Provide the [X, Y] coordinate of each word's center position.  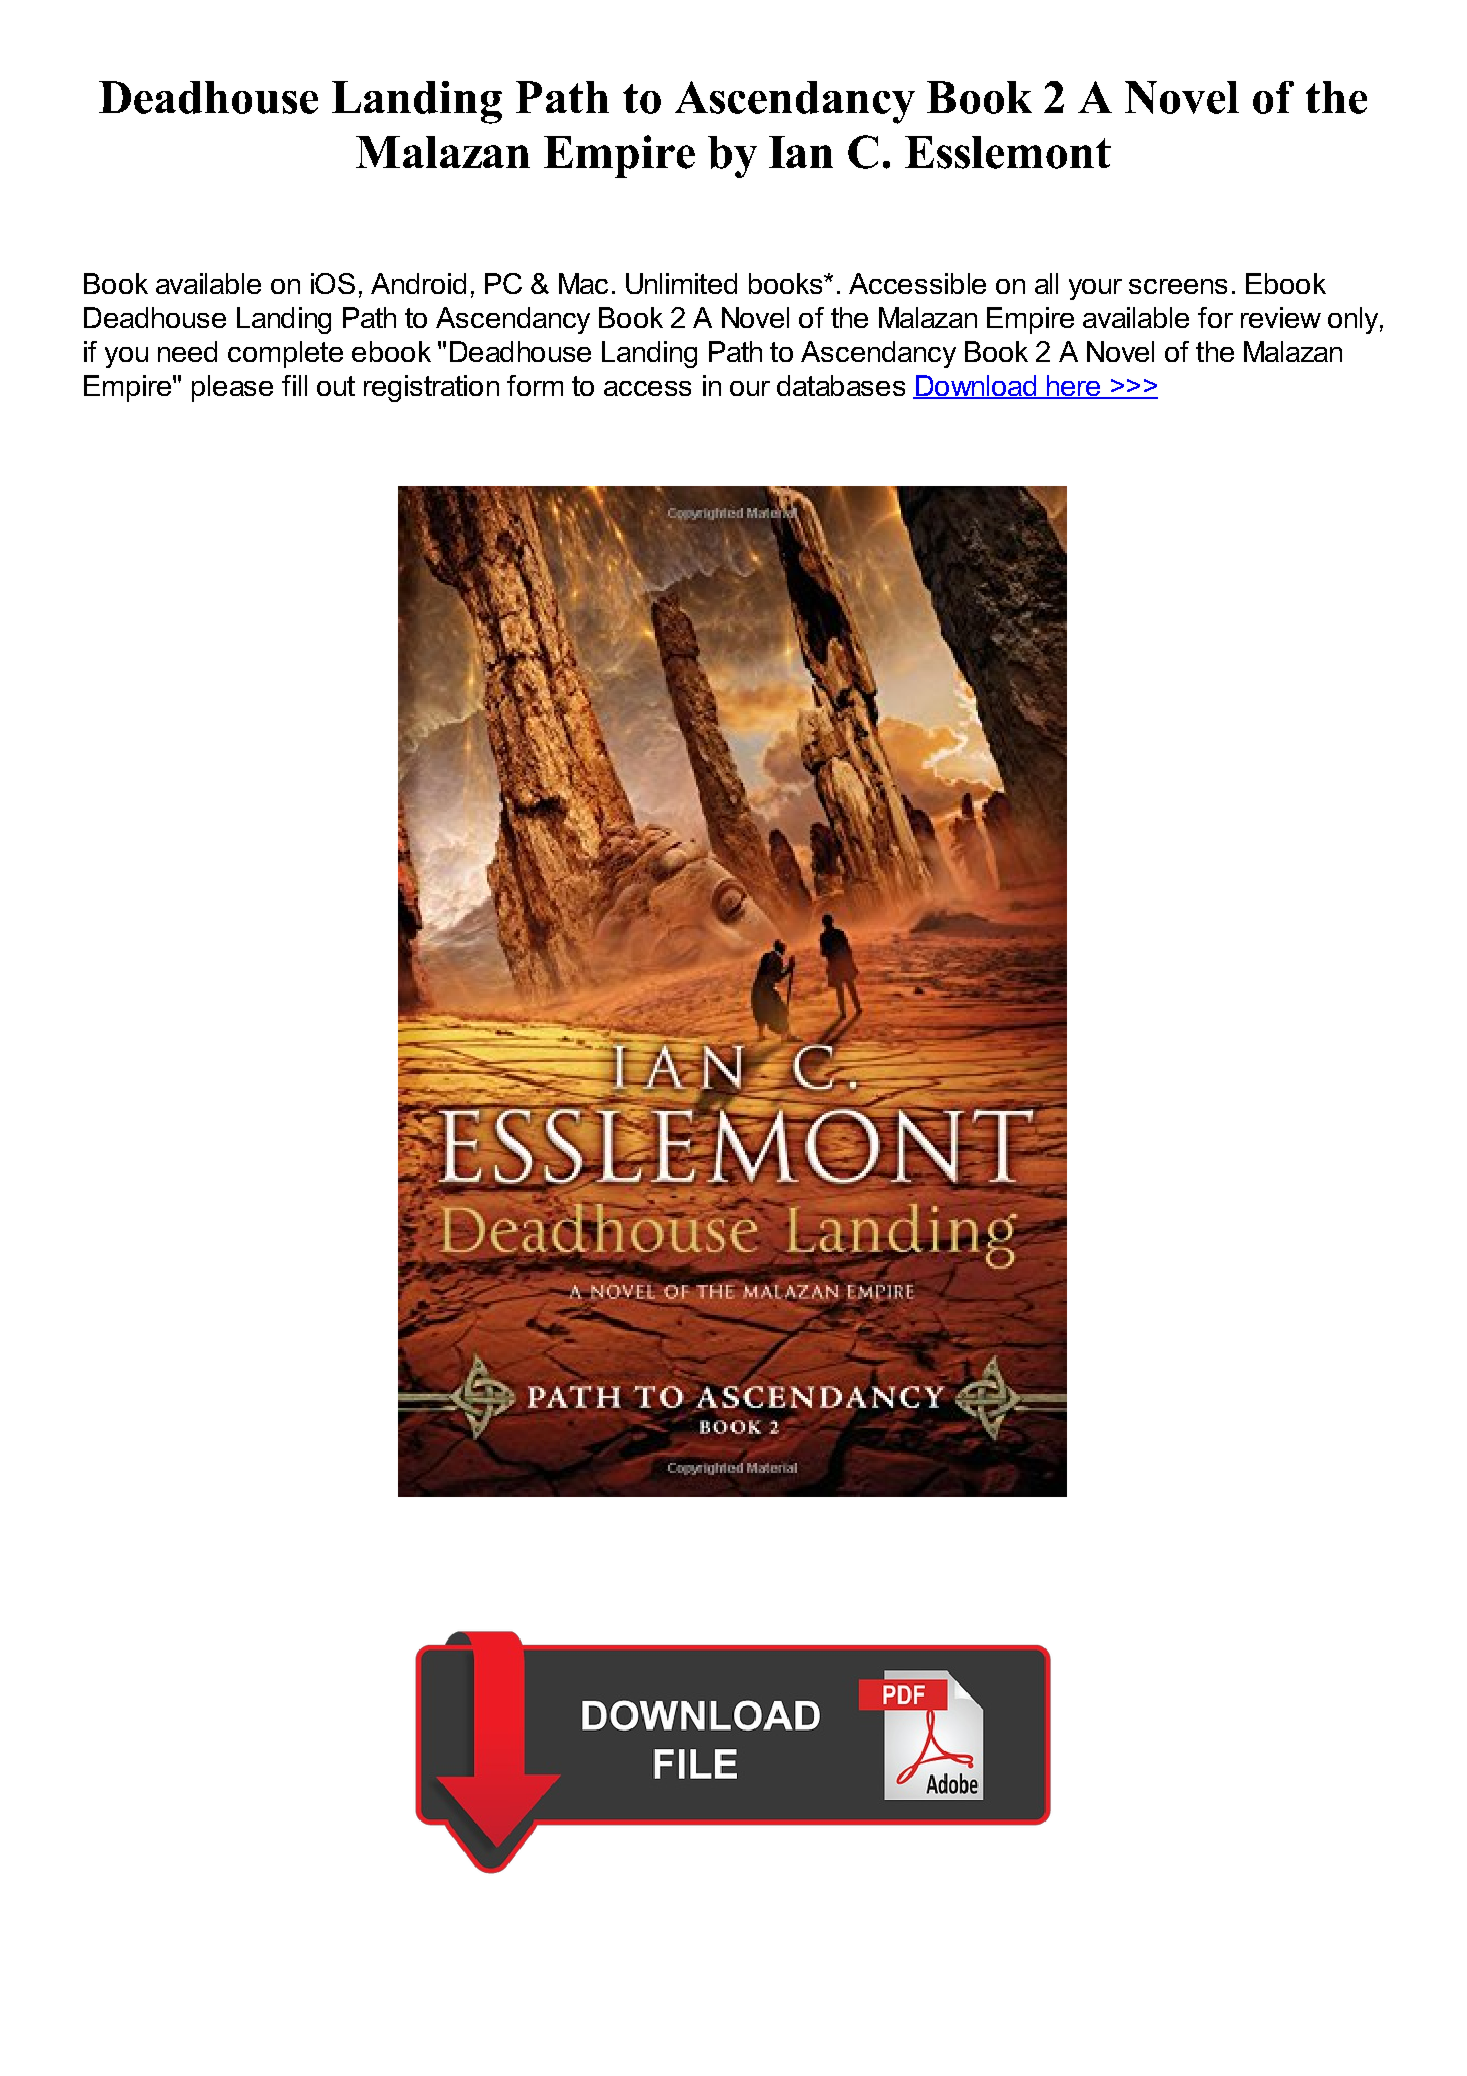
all [1046, 283]
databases [841, 385]
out [336, 386]
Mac [583, 283]
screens [1178, 286]
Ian [801, 152]
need [187, 351]
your [1095, 289]
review [1281, 317]
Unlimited [681, 283]
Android [418, 283]
